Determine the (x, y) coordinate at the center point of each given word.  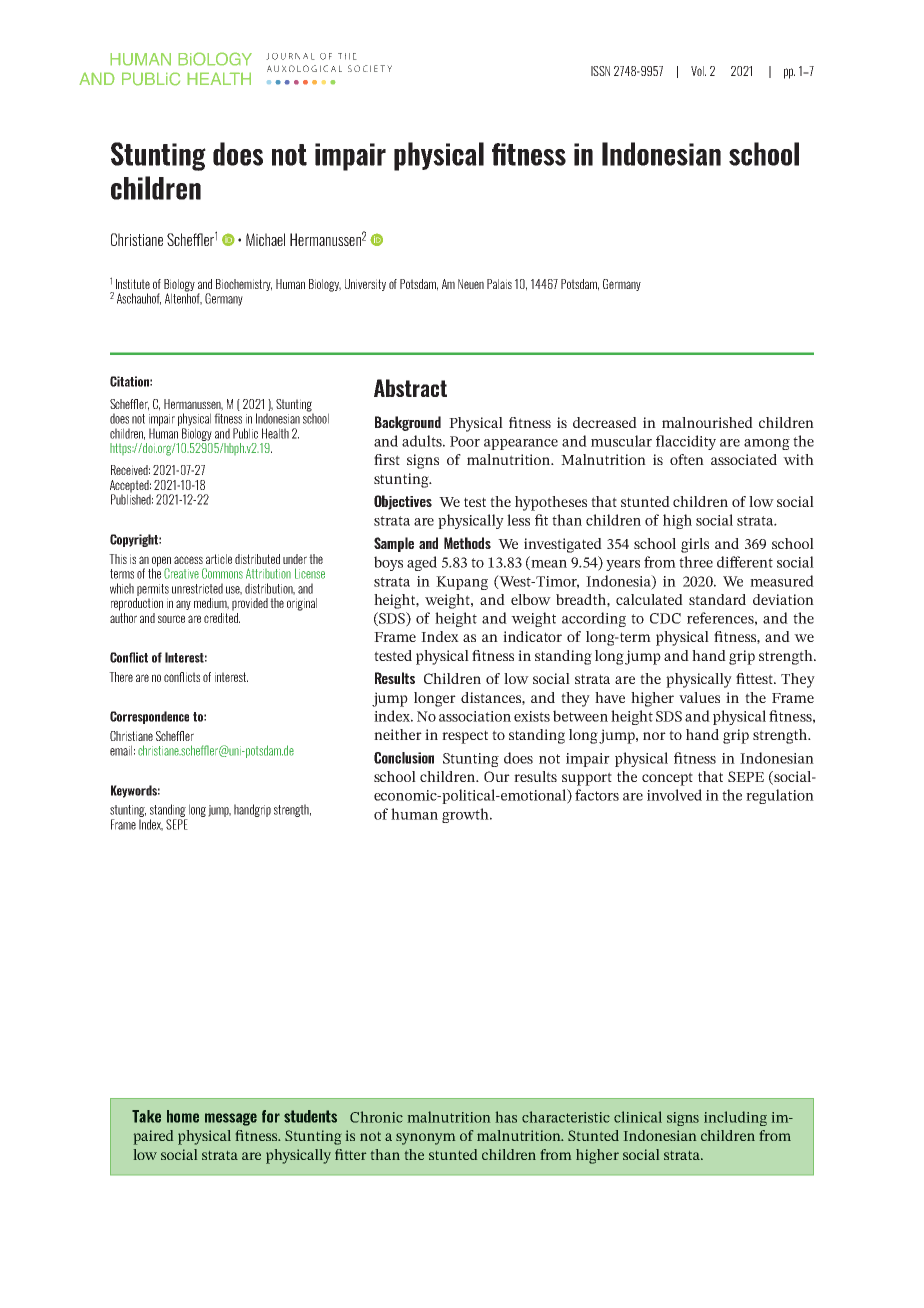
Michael (265, 239)
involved (674, 795)
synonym (425, 1139)
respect (465, 737)
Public (245, 433)
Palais (499, 284)
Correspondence (149, 717)
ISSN (600, 71)
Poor (465, 441)
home (183, 1116)
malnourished (707, 422)
